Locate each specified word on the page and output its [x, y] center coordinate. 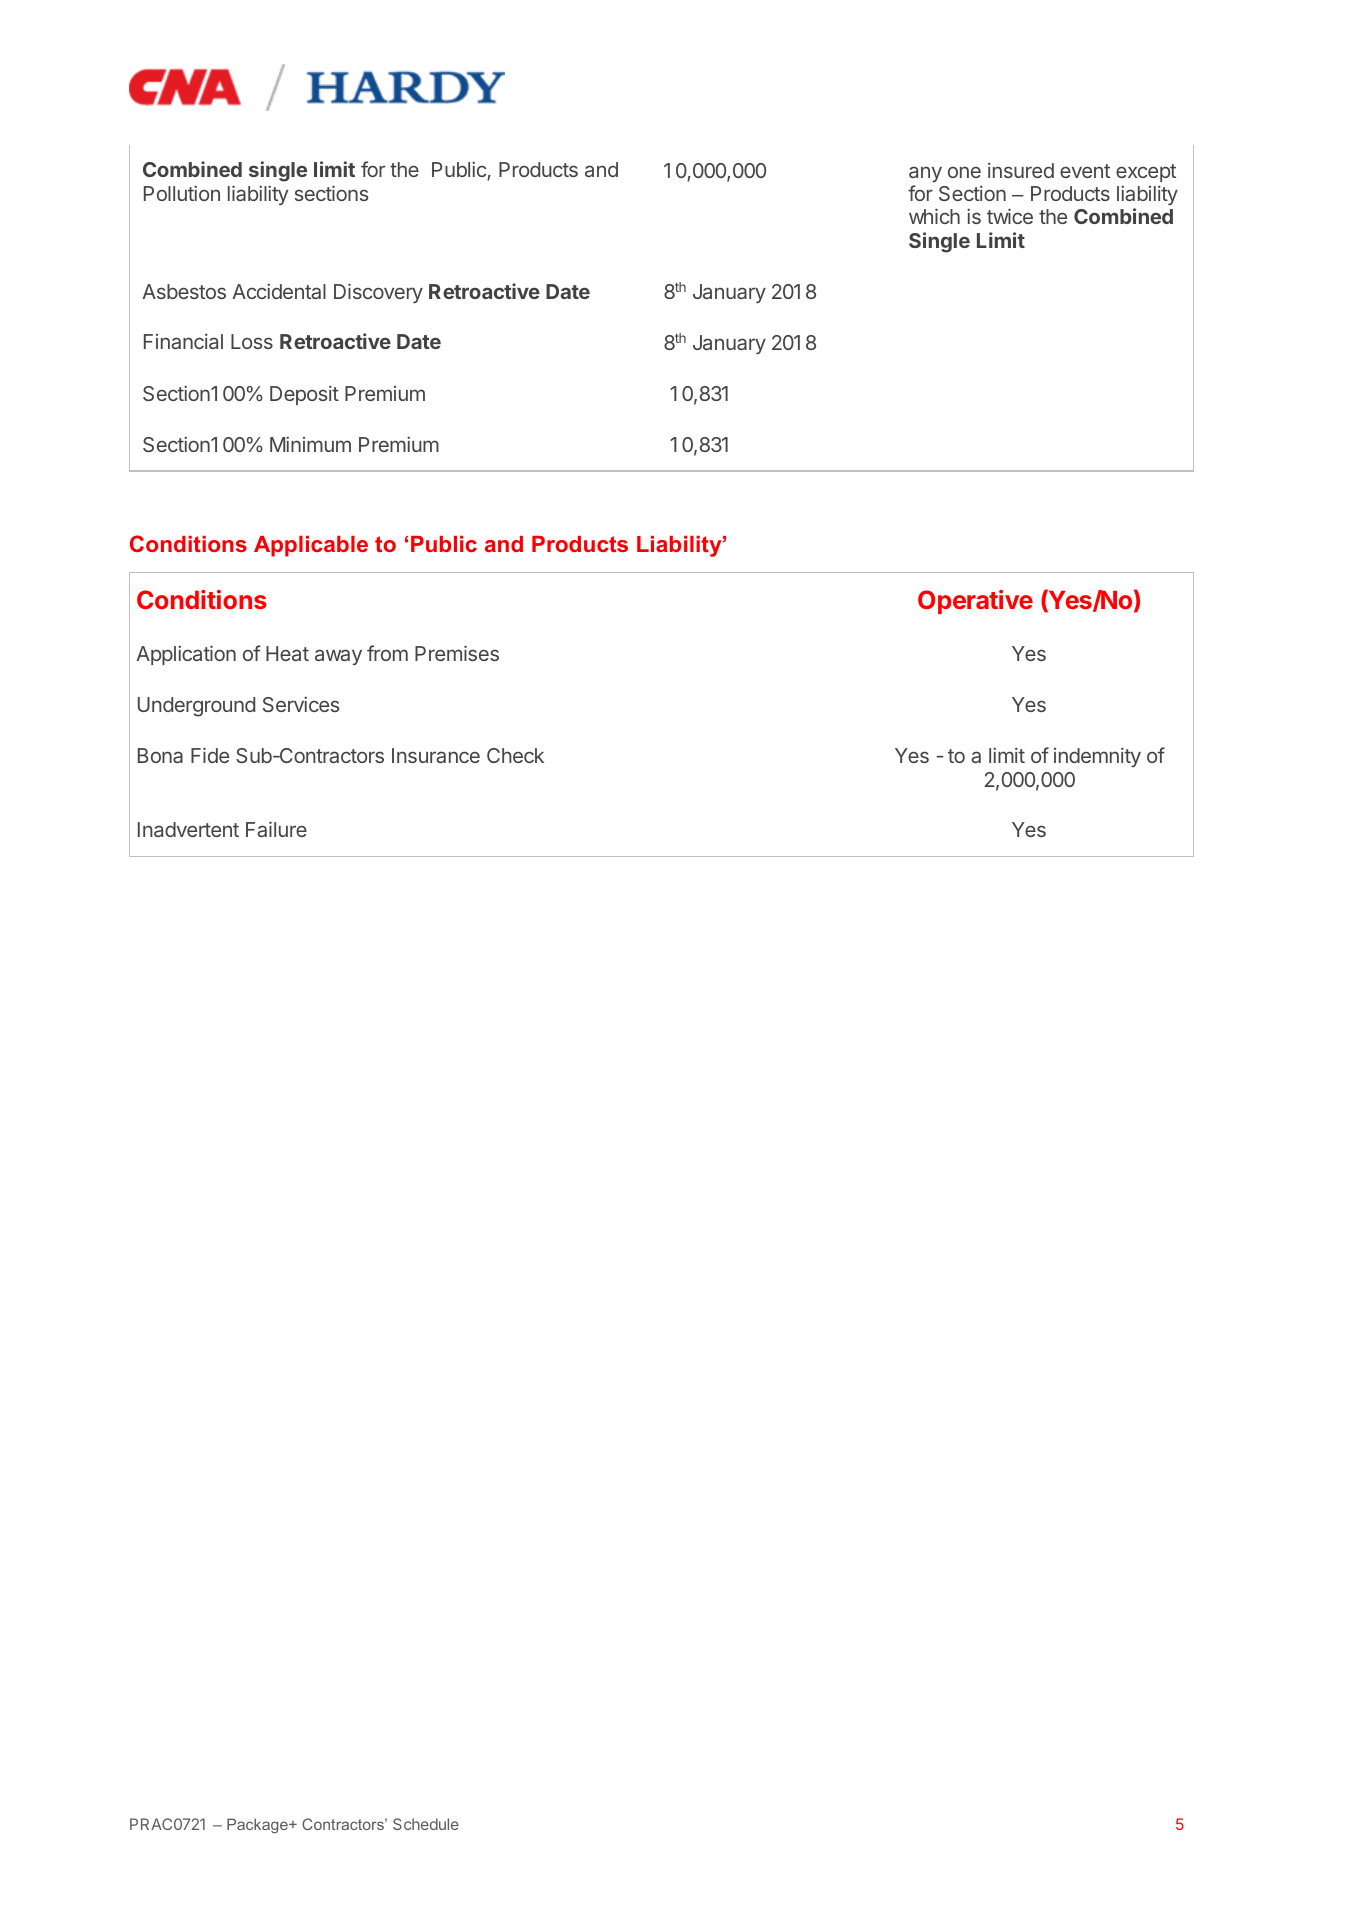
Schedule [426, 1824]
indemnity [1097, 757]
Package [258, 1826]
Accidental [279, 291]
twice [1010, 216]
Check [515, 755]
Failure [276, 829]
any [925, 174]
